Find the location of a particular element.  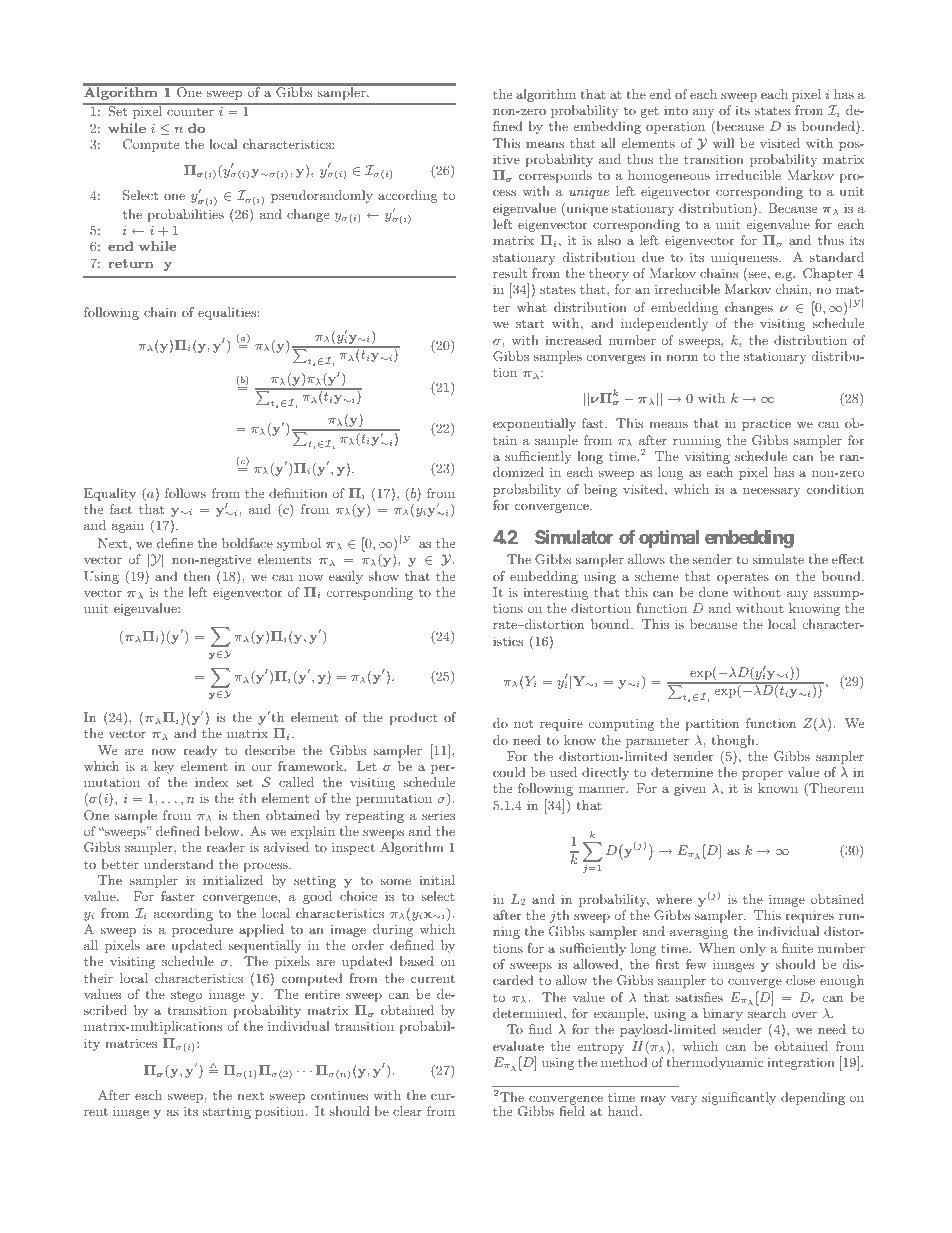

follows is located at coordinates (185, 493).
